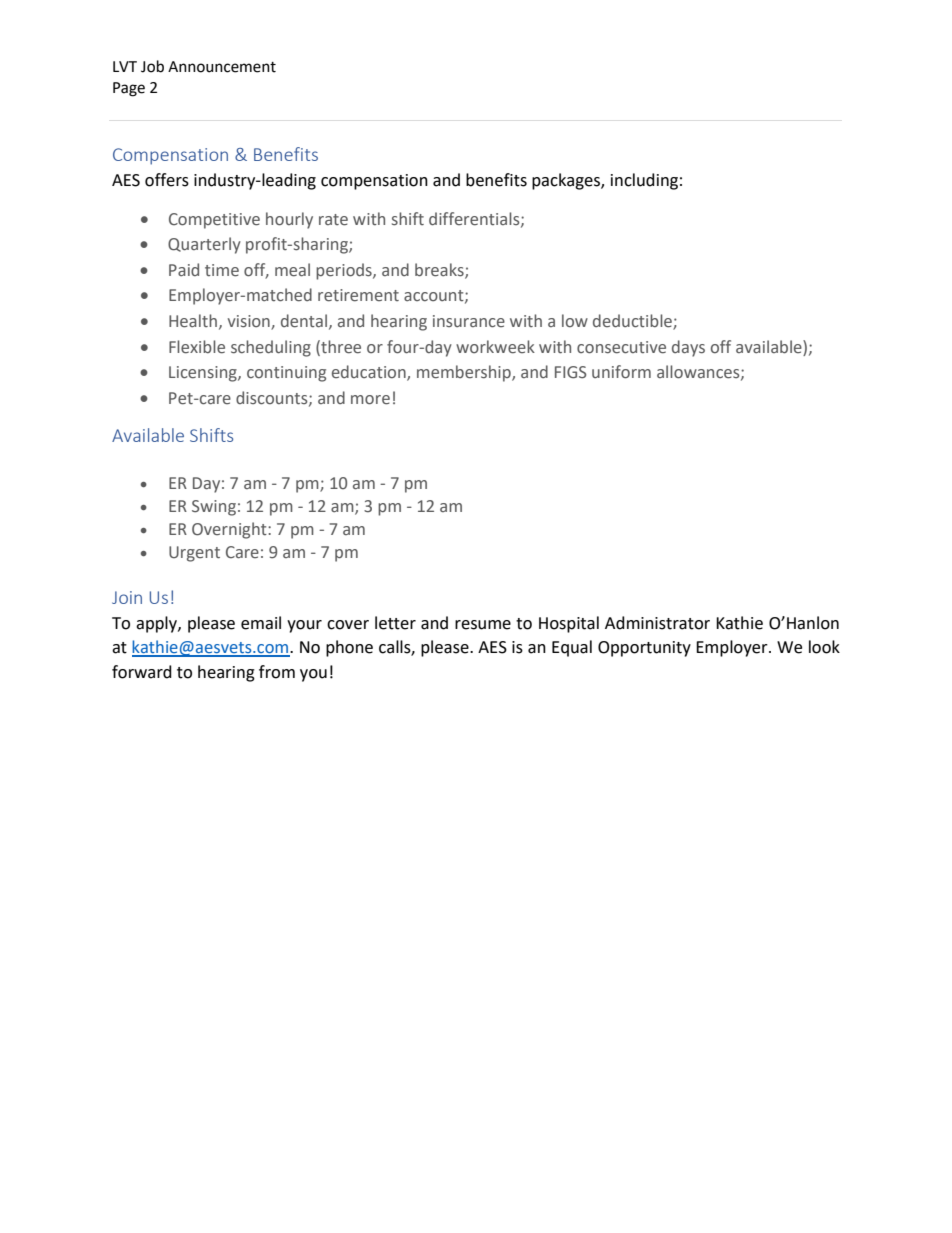 The height and width of the document is (1233, 952). What do you see at coordinates (277, 672) in the document?
I see `from` at bounding box center [277, 672].
